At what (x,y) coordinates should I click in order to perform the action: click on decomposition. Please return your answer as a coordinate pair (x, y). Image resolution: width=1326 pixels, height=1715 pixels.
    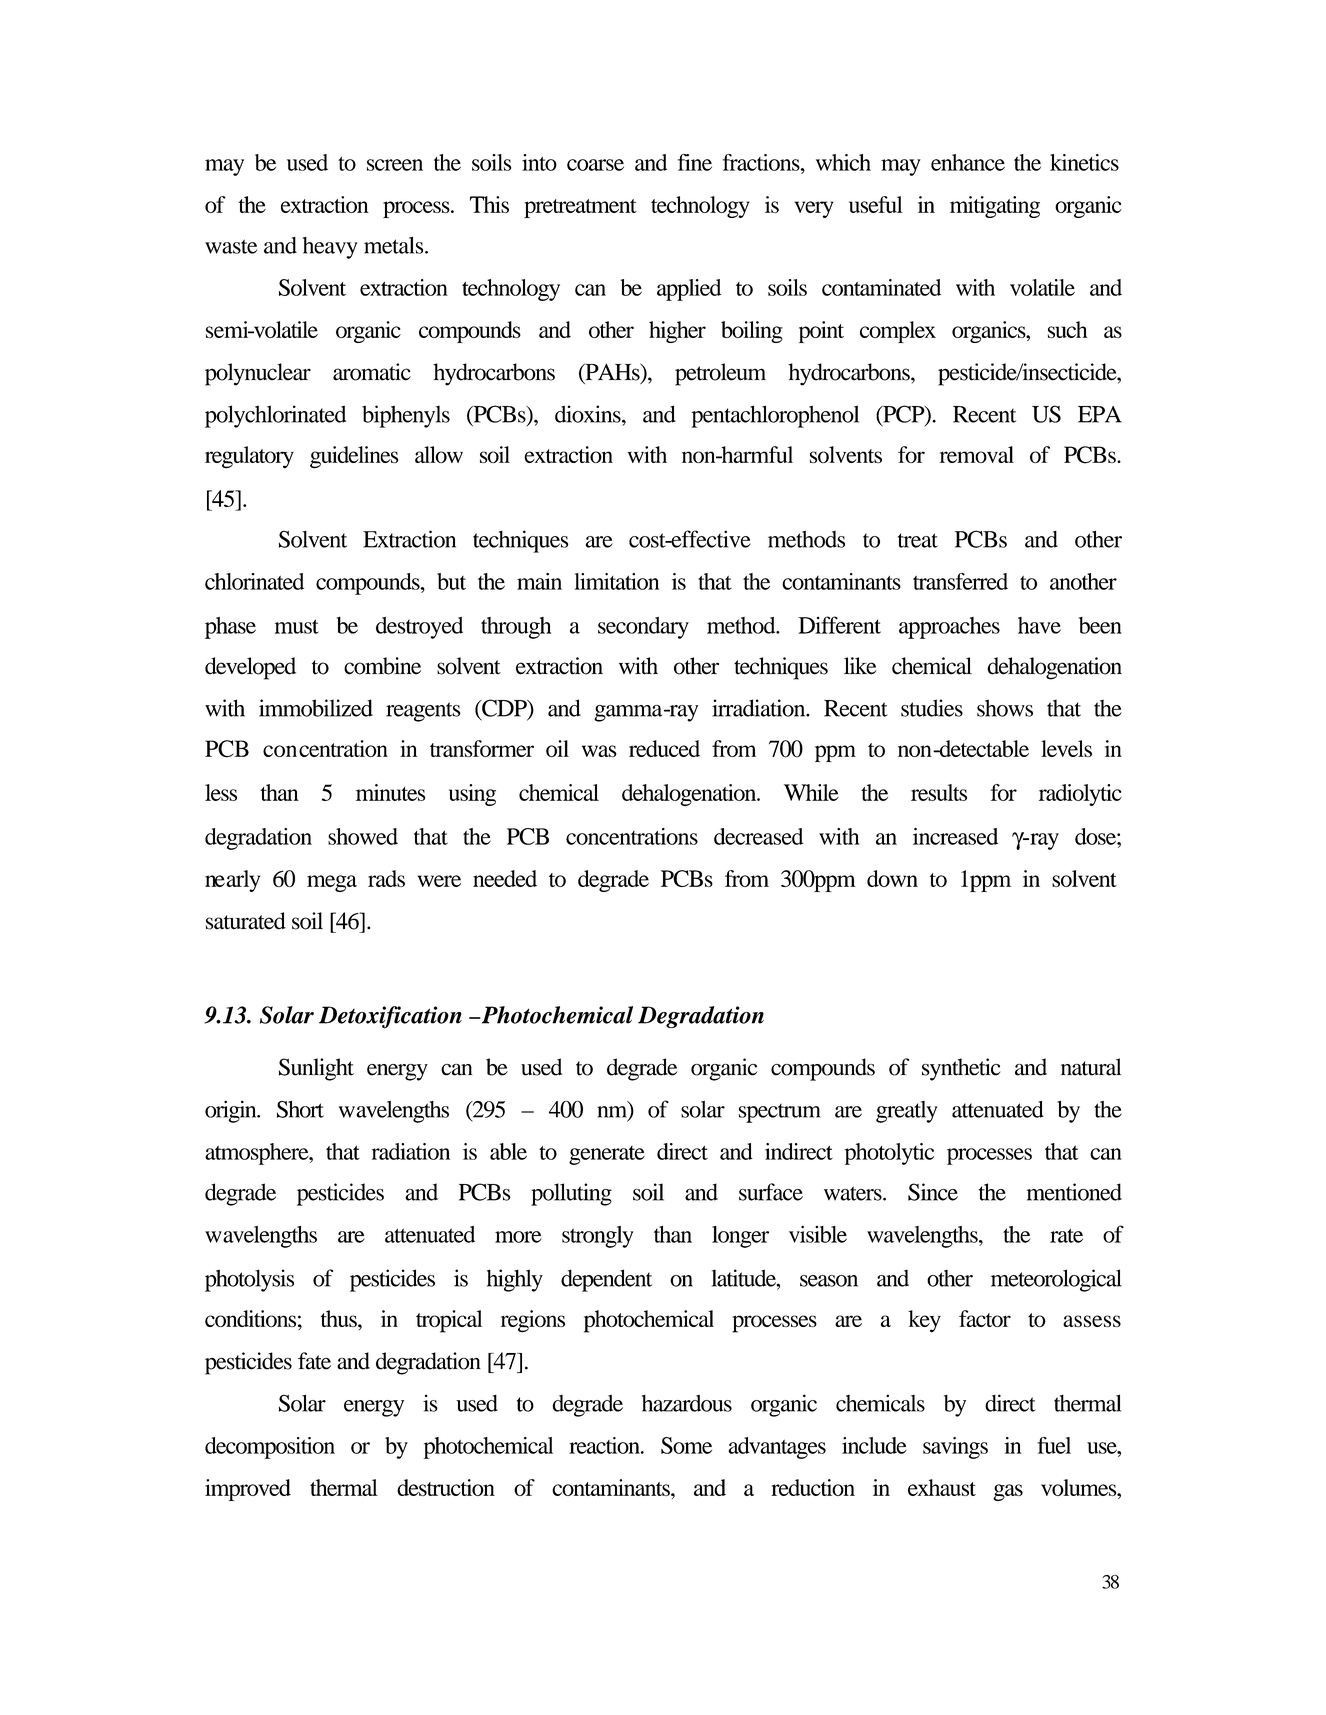
    Looking at the image, I should click on (270, 1448).
